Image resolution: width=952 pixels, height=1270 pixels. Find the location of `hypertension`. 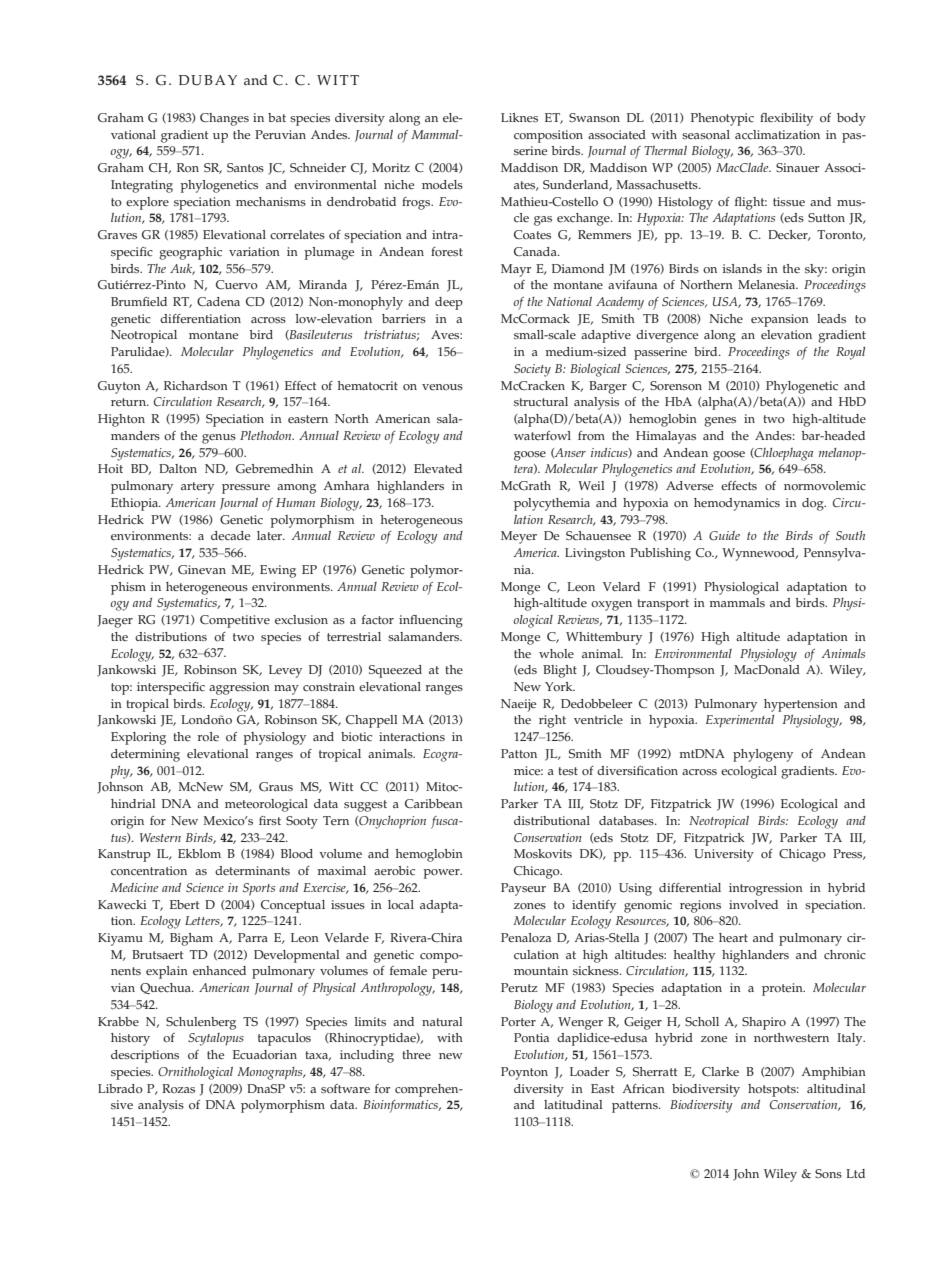

hypertension is located at coordinates (801, 705).
